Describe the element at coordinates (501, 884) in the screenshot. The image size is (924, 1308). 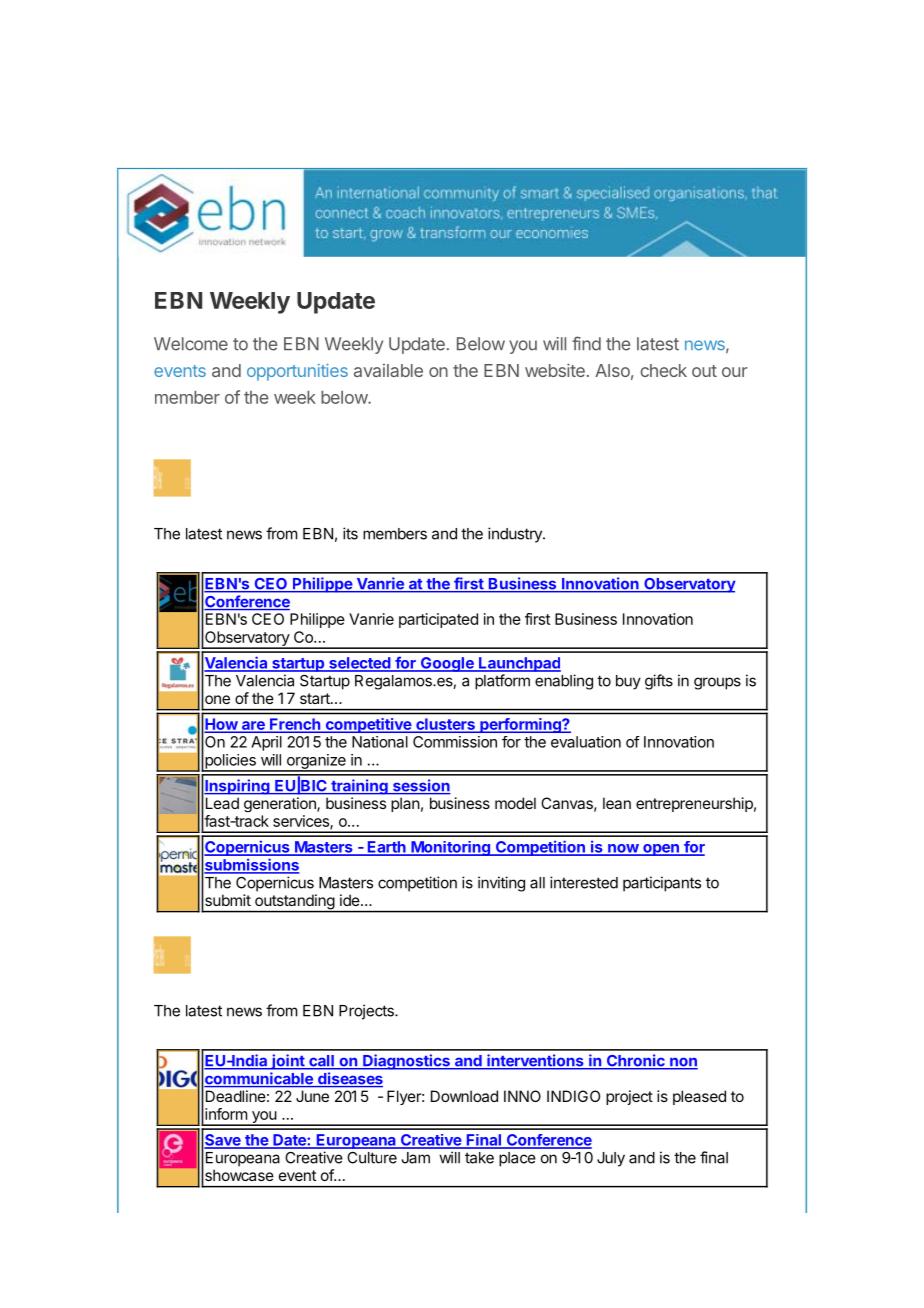
I see `inviting` at that location.
